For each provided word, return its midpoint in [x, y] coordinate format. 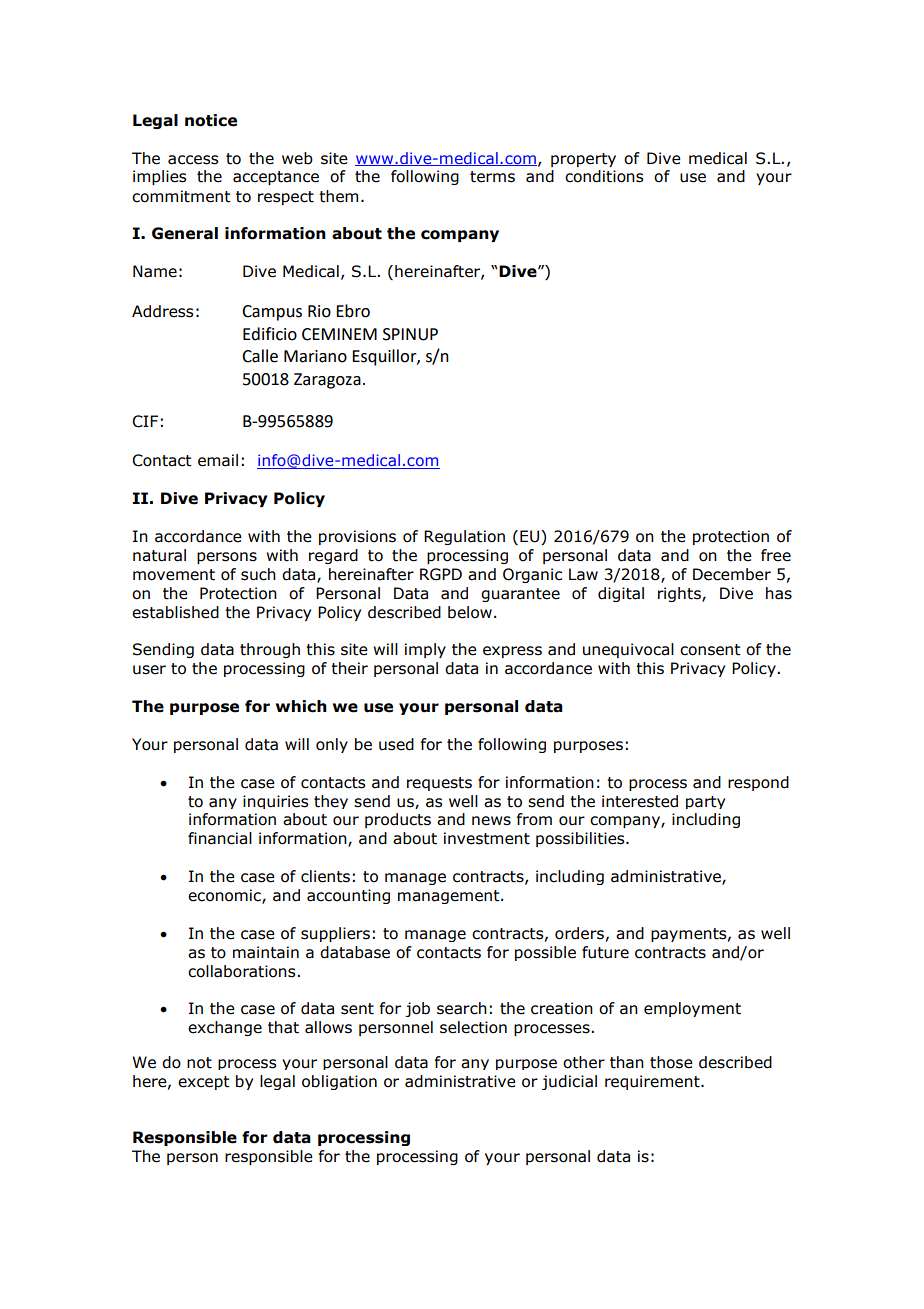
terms [492, 177]
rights [680, 594]
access [193, 160]
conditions [604, 176]
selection [473, 1027]
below [470, 612]
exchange [225, 1028]
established [175, 612]
